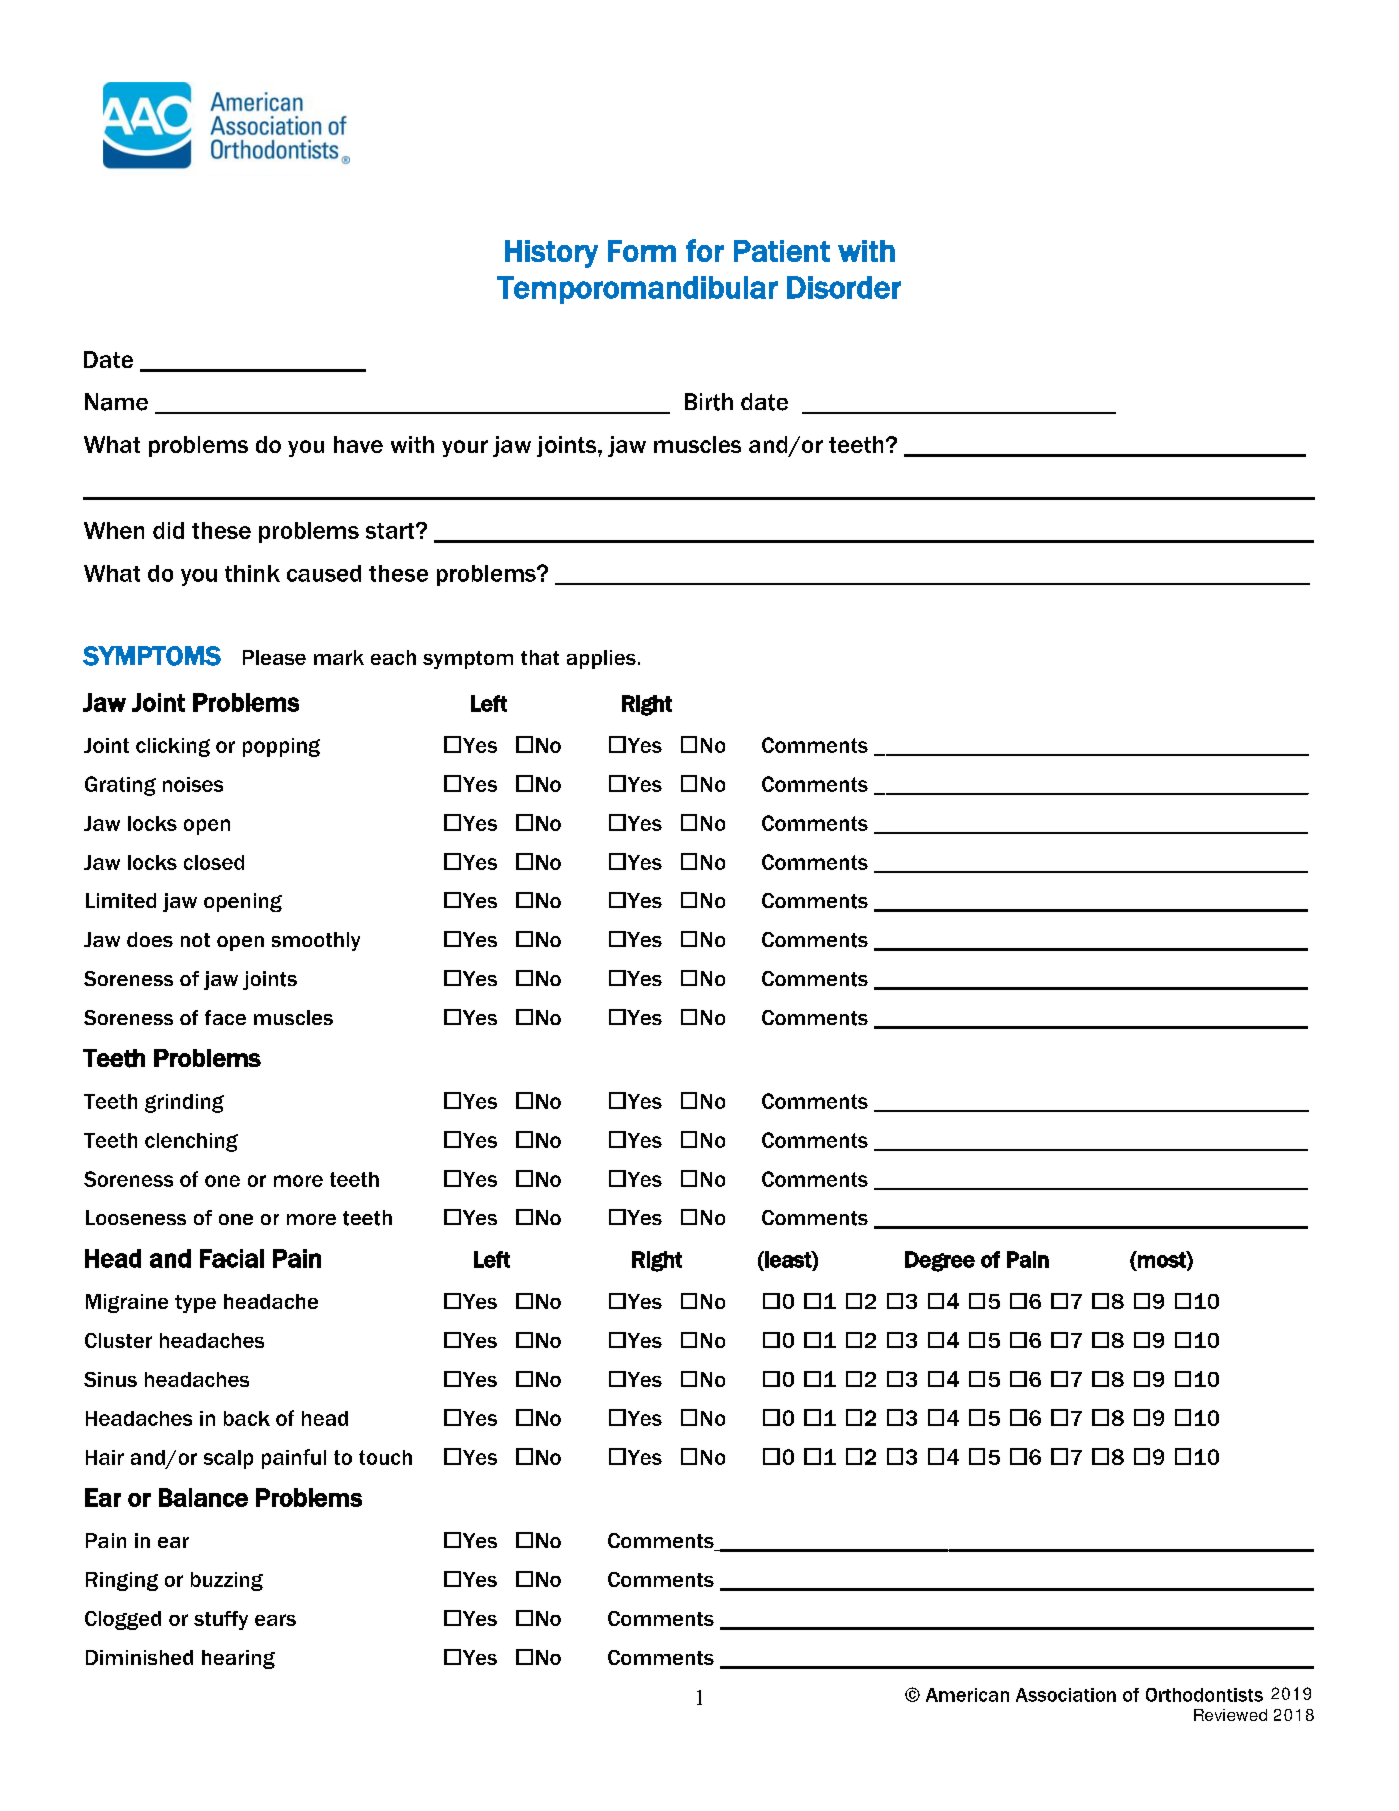  Describe the element at coordinates (232, 1258) in the screenshot. I see `Facial` at that location.
